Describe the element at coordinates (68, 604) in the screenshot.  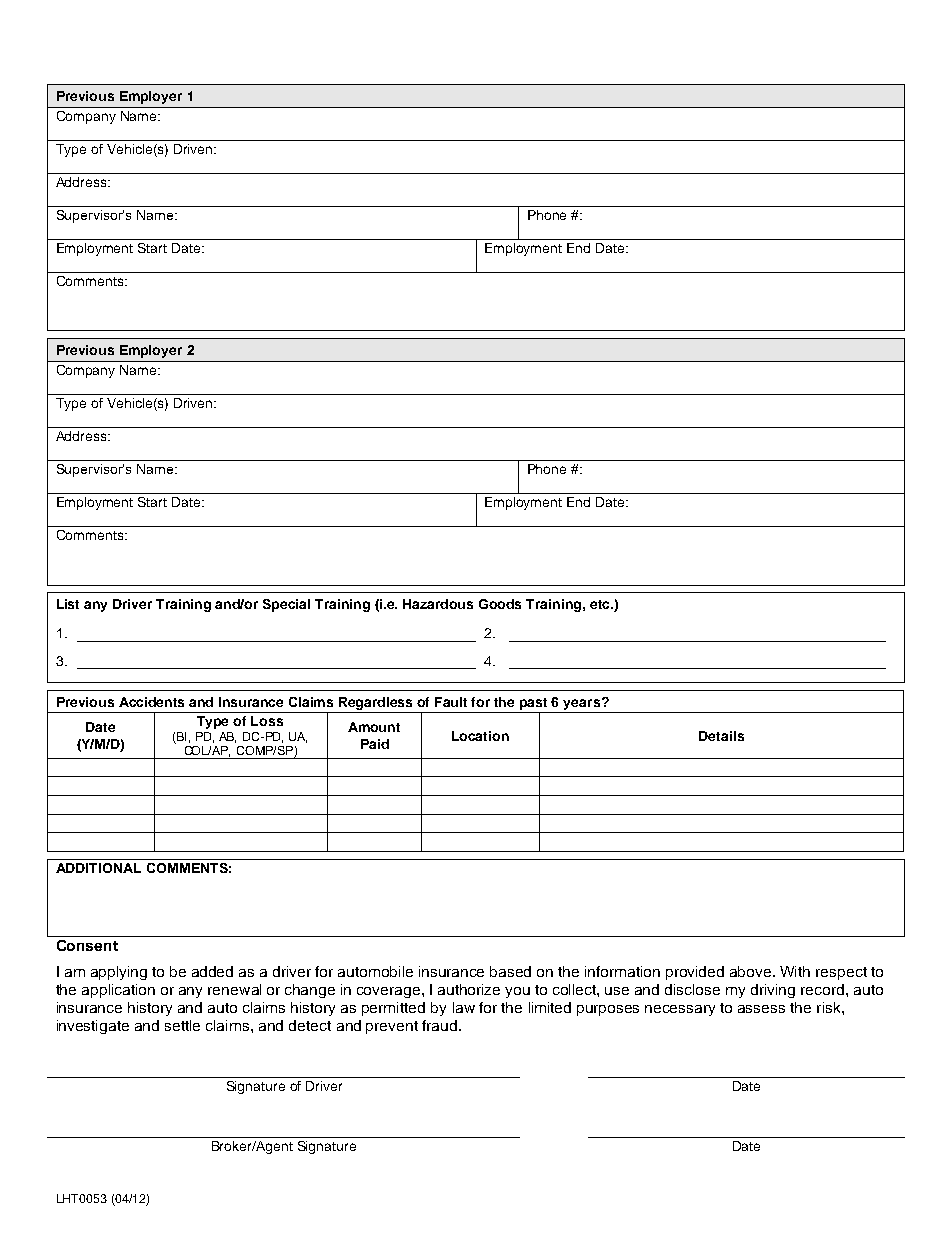
I see `List` at that location.
